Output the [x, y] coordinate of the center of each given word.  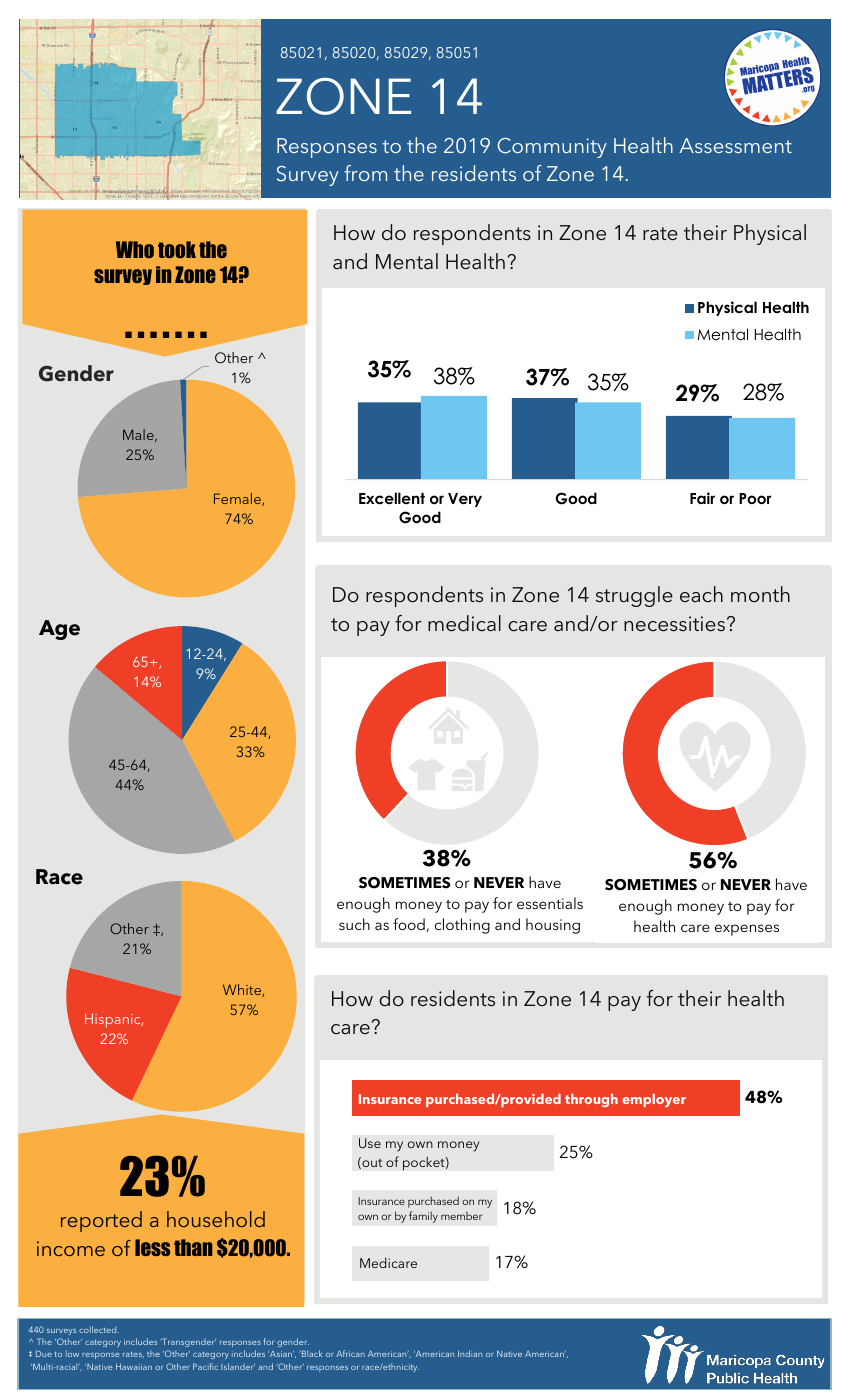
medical [464, 623]
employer [654, 1100]
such [354, 924]
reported [101, 1221]
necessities [674, 624]
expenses [747, 930]
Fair [702, 498]
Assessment [735, 145]
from [365, 173]
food [409, 924]
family [423, 1217]
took [177, 249]
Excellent [392, 498]
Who [135, 249]
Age [59, 630]
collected [99, 1329]
